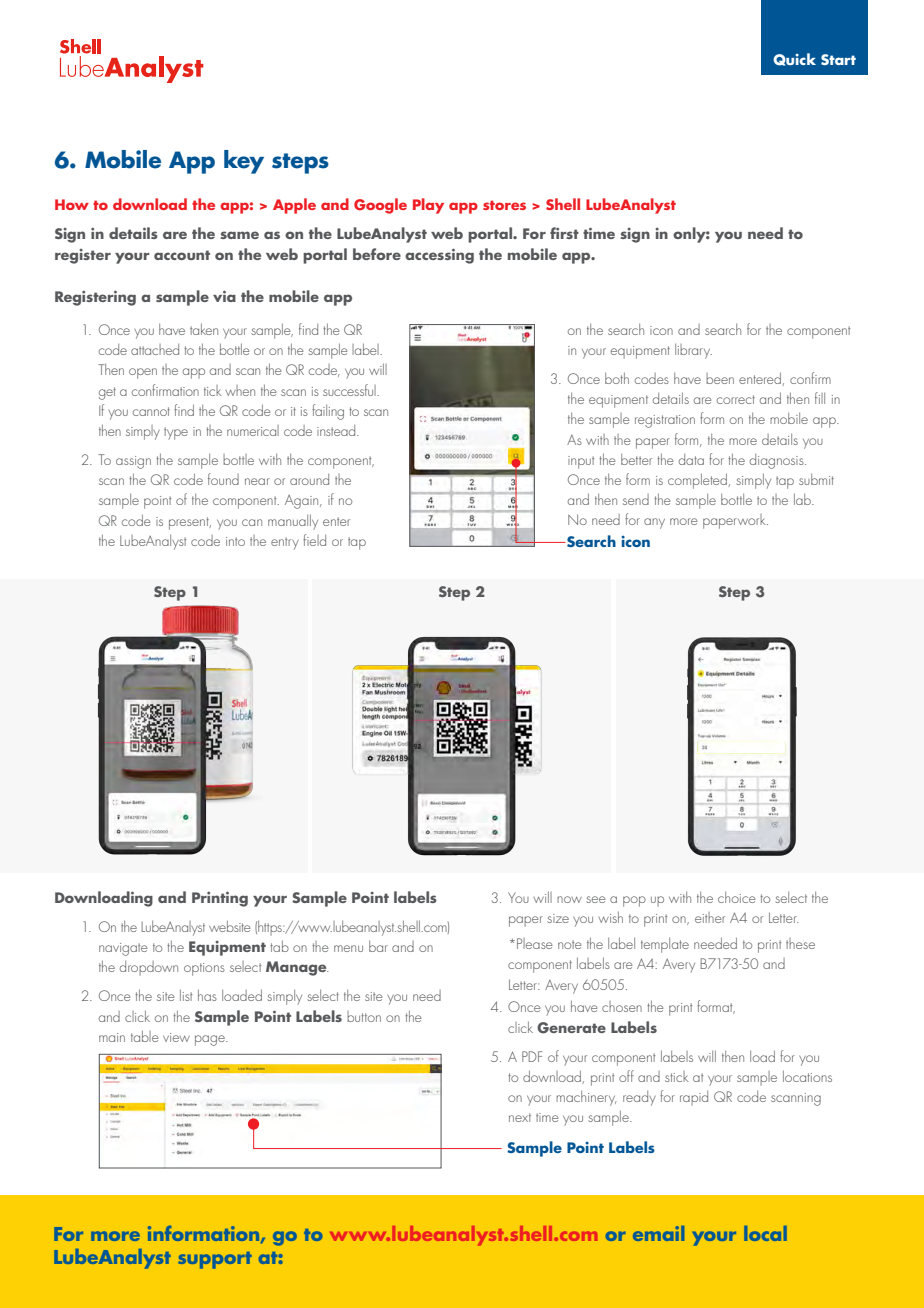 The width and height of the page is (924, 1308). What do you see at coordinates (520, 1117) in the page?
I see `next` at bounding box center [520, 1117].
